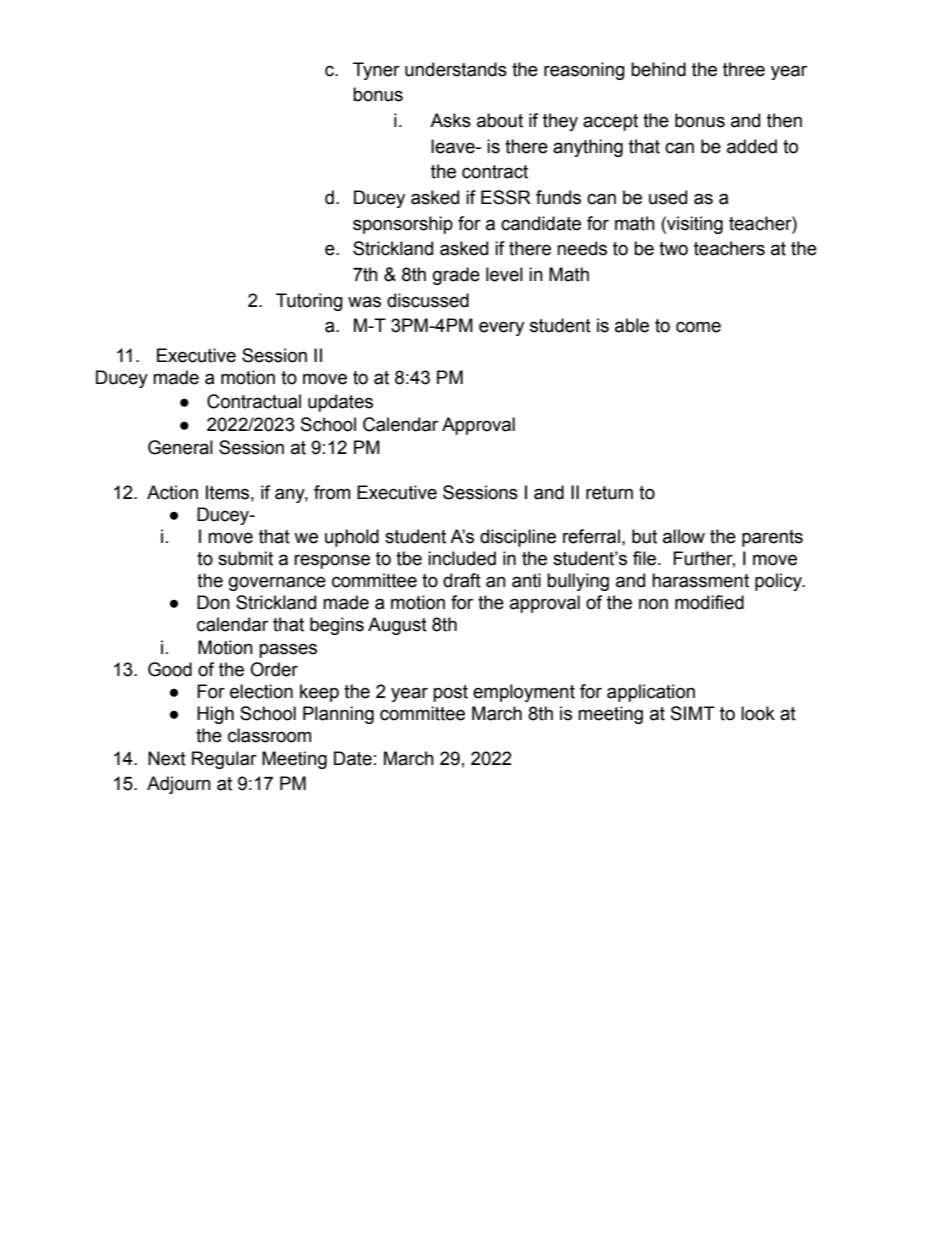 The height and width of the screenshot is (1233, 952). What do you see at coordinates (462, 580) in the screenshot?
I see `draft` at bounding box center [462, 580].
